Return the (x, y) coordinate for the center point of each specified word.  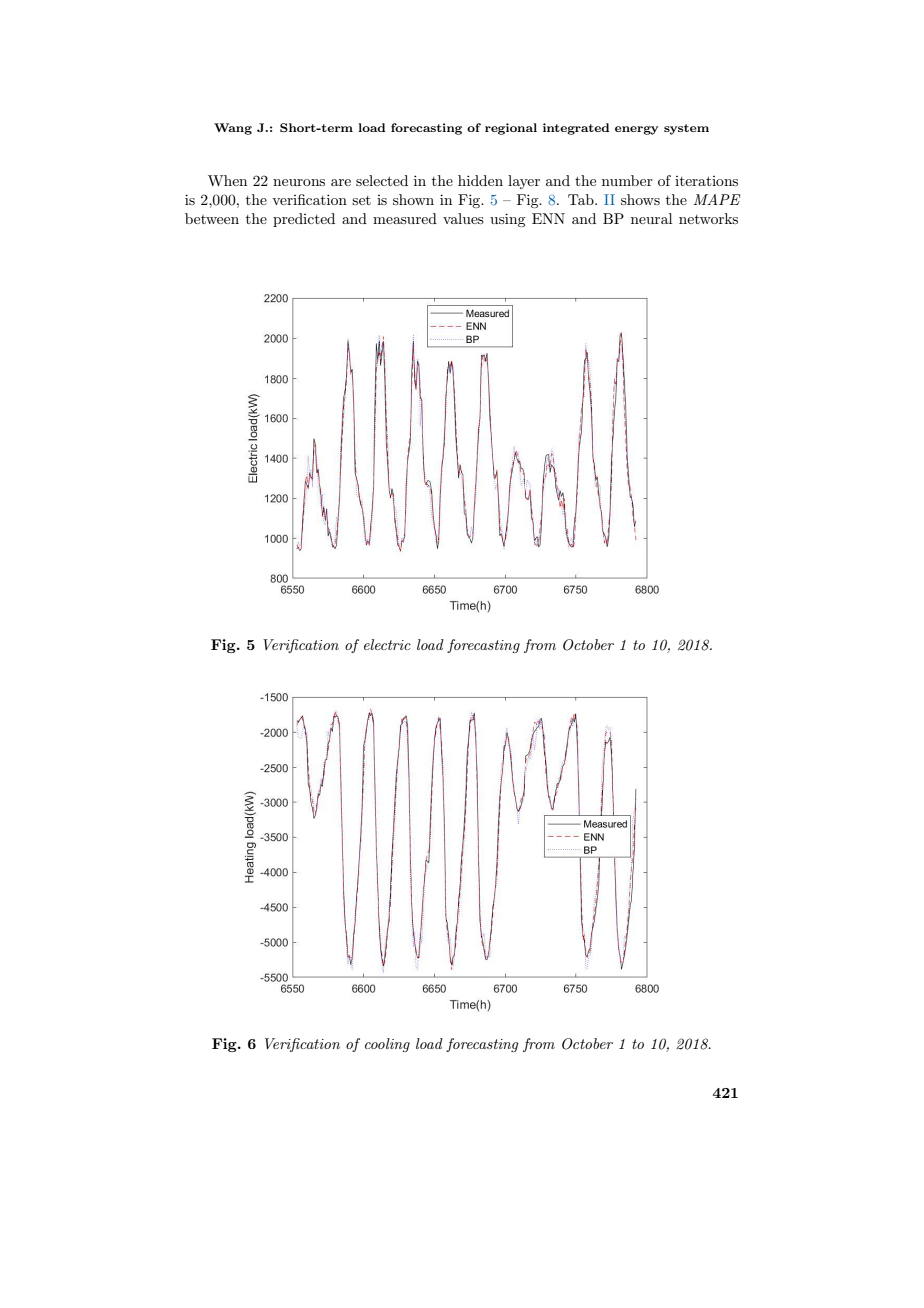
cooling (387, 1045)
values (463, 218)
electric (387, 644)
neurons (299, 182)
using (507, 220)
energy (636, 130)
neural (651, 218)
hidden (480, 180)
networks (708, 218)
